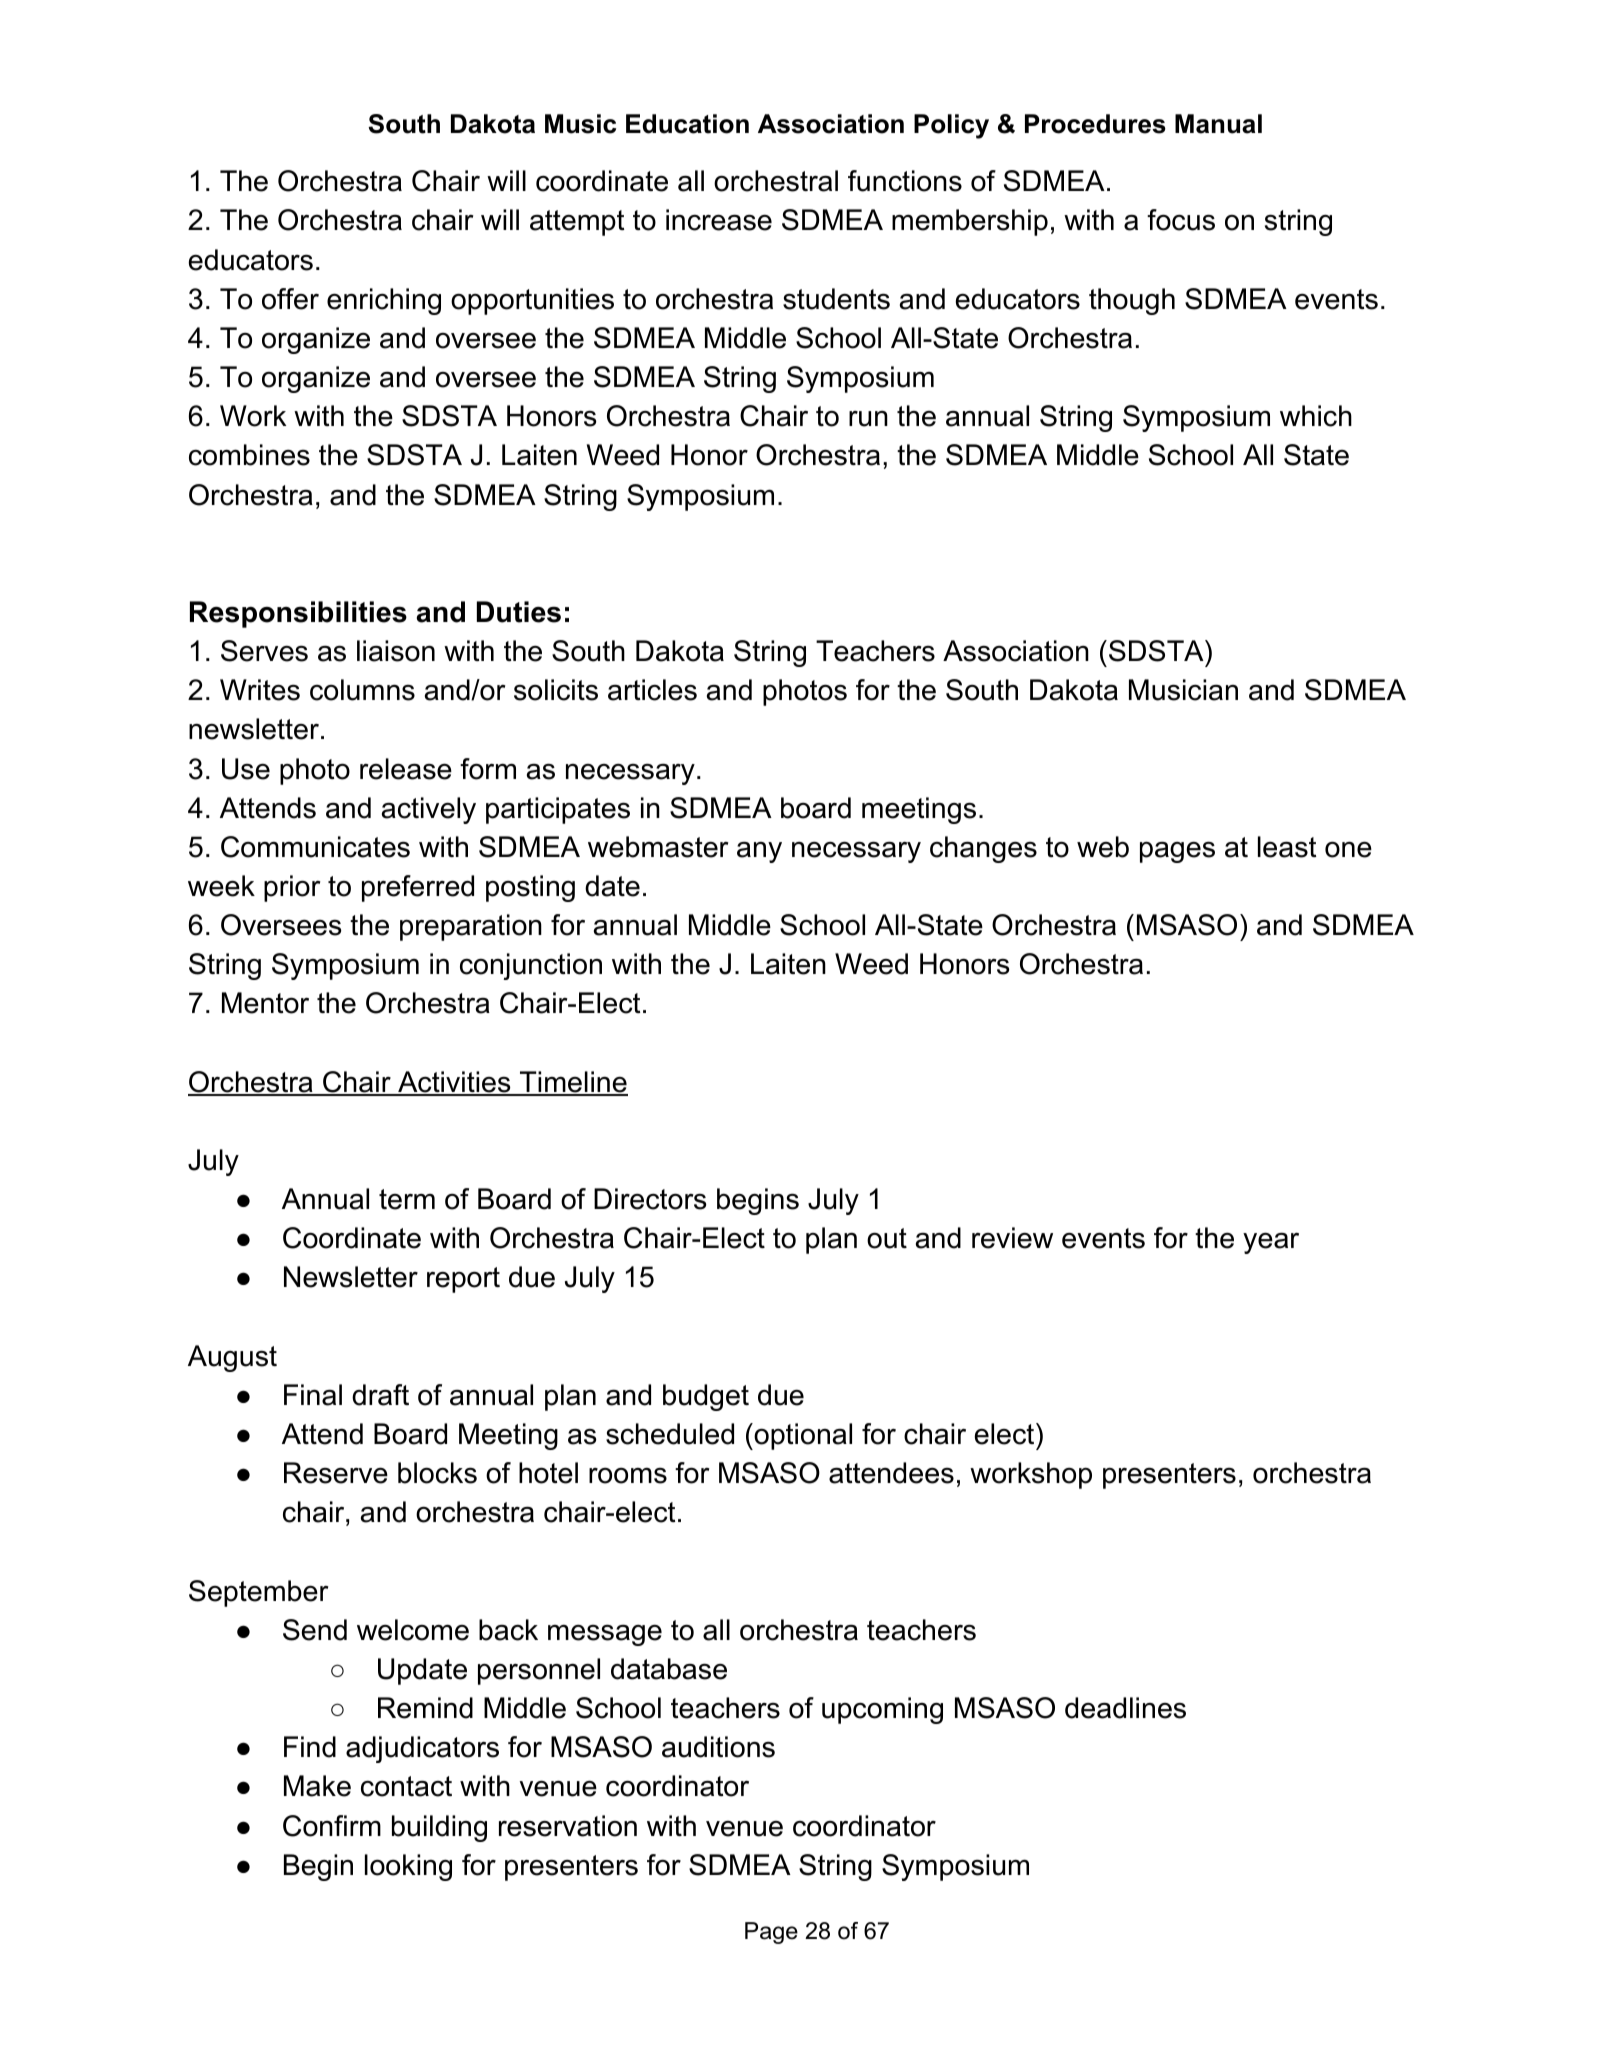 This page has height=2067, width=1597. What do you see at coordinates (759, 852) in the page?
I see `any` at bounding box center [759, 852].
